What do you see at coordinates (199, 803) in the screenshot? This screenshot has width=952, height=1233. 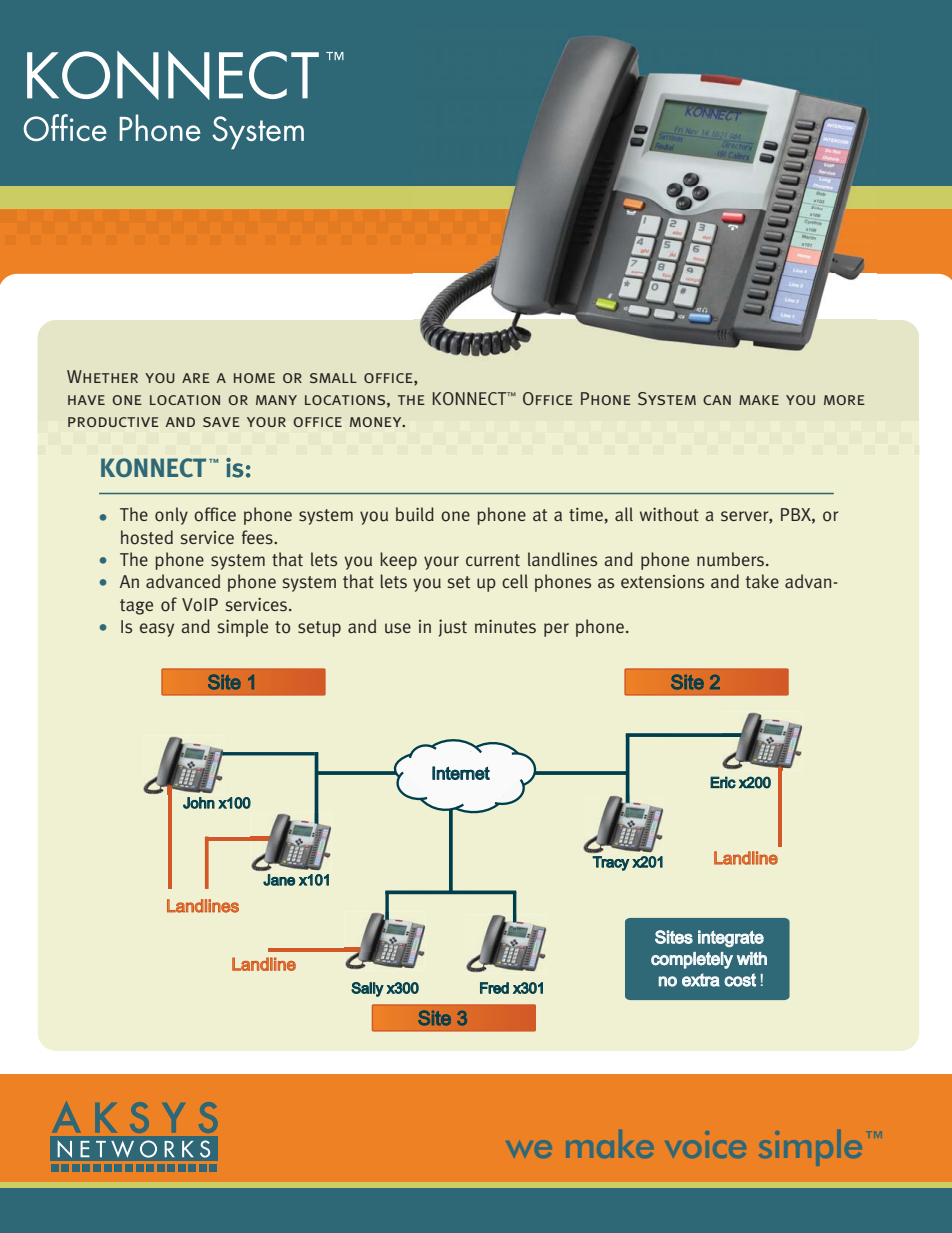 I see `John` at bounding box center [199, 803].
